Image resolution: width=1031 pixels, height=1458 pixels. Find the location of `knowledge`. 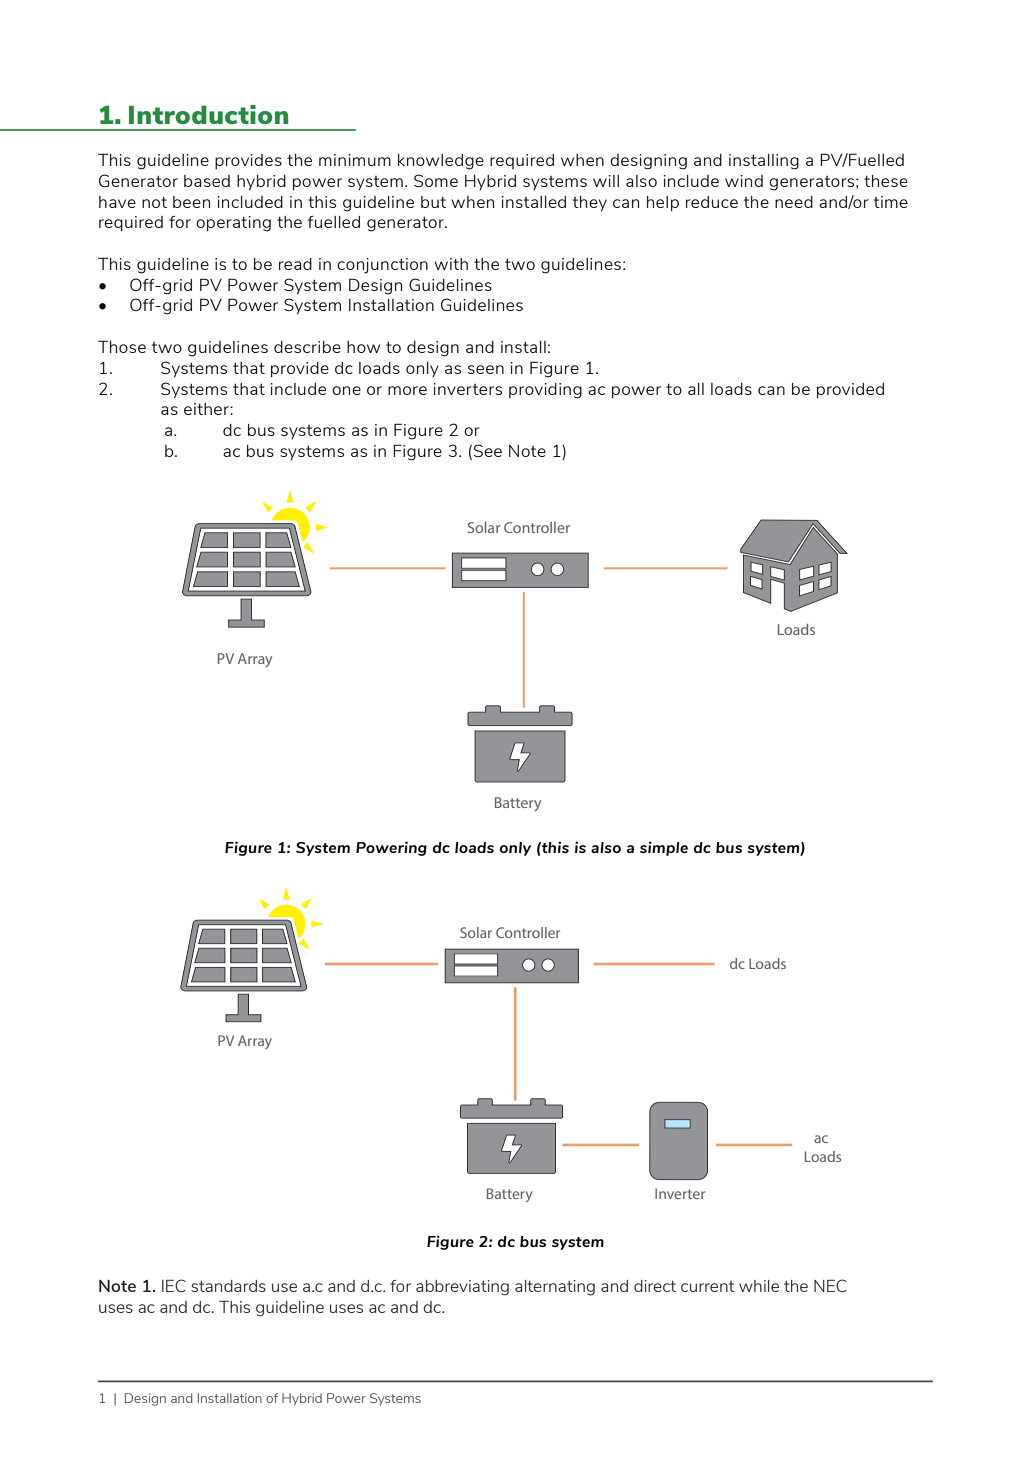

knowledge is located at coordinates (441, 162).
